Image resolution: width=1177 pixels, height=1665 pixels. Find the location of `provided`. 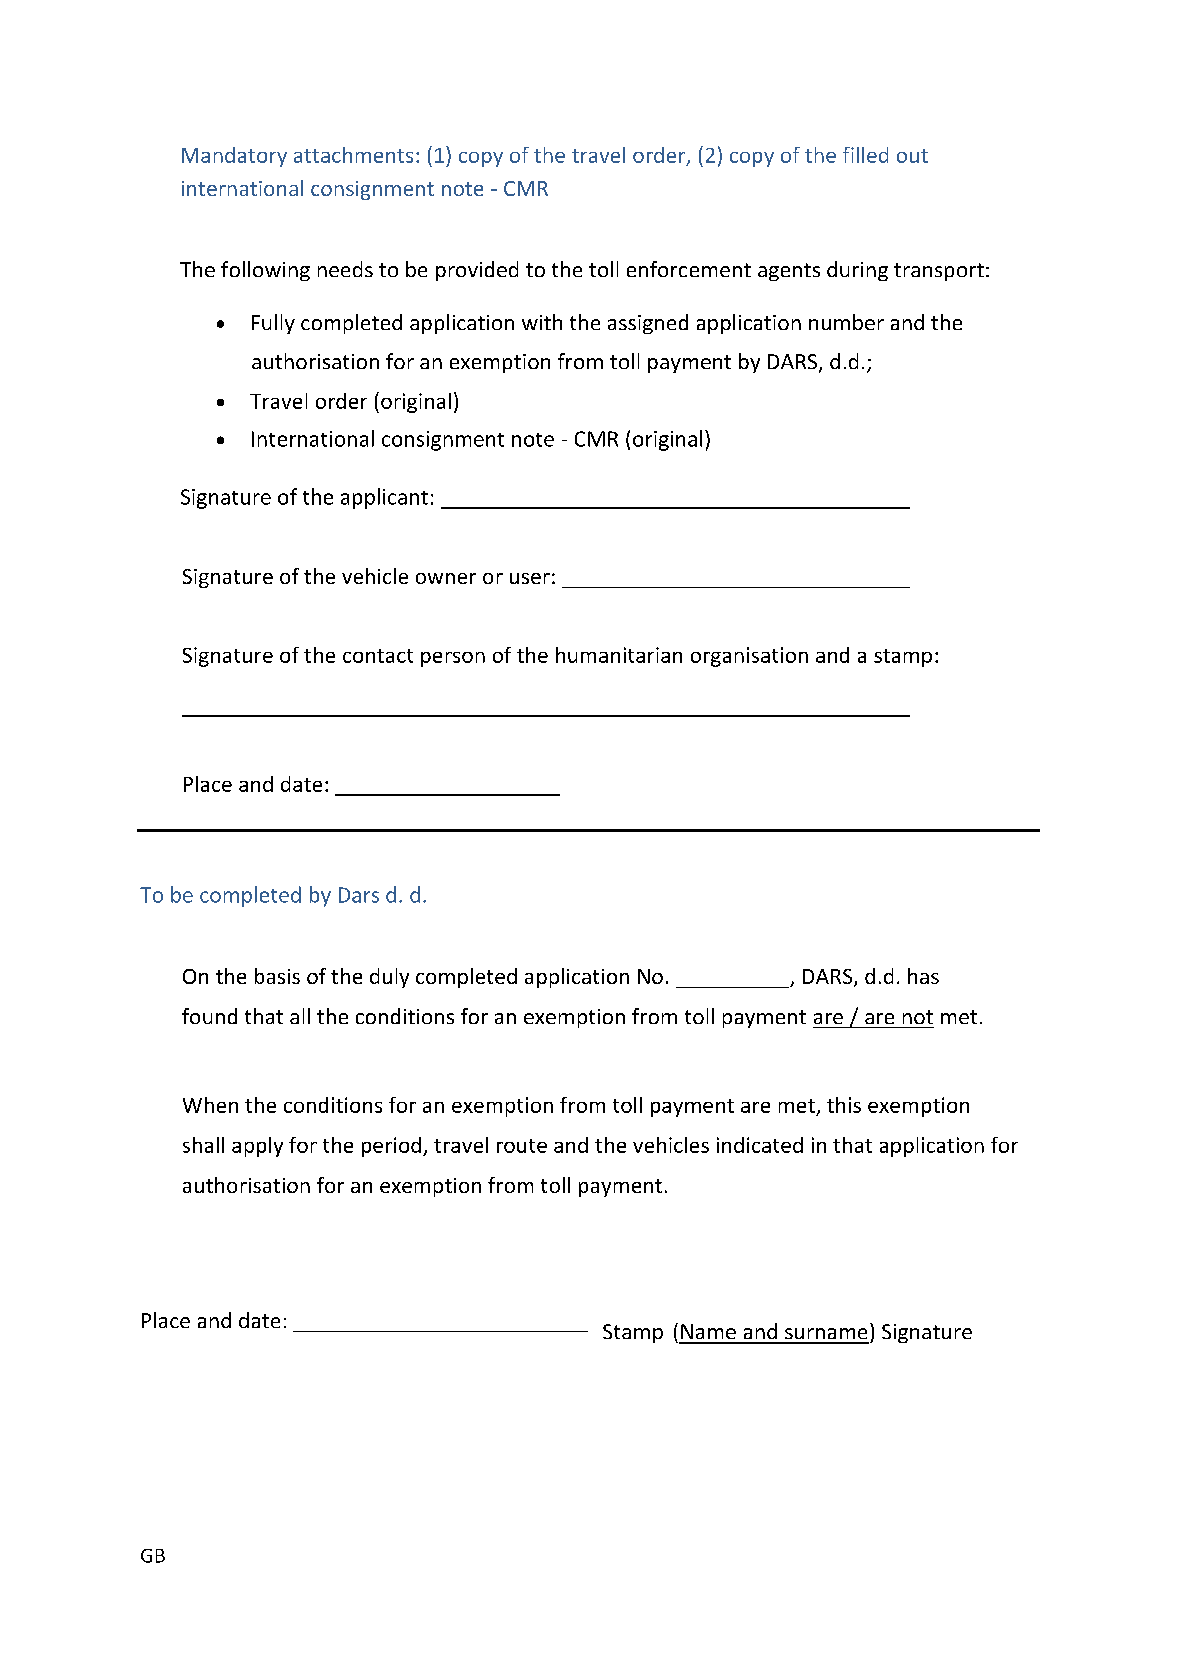

provided is located at coordinates (477, 271).
